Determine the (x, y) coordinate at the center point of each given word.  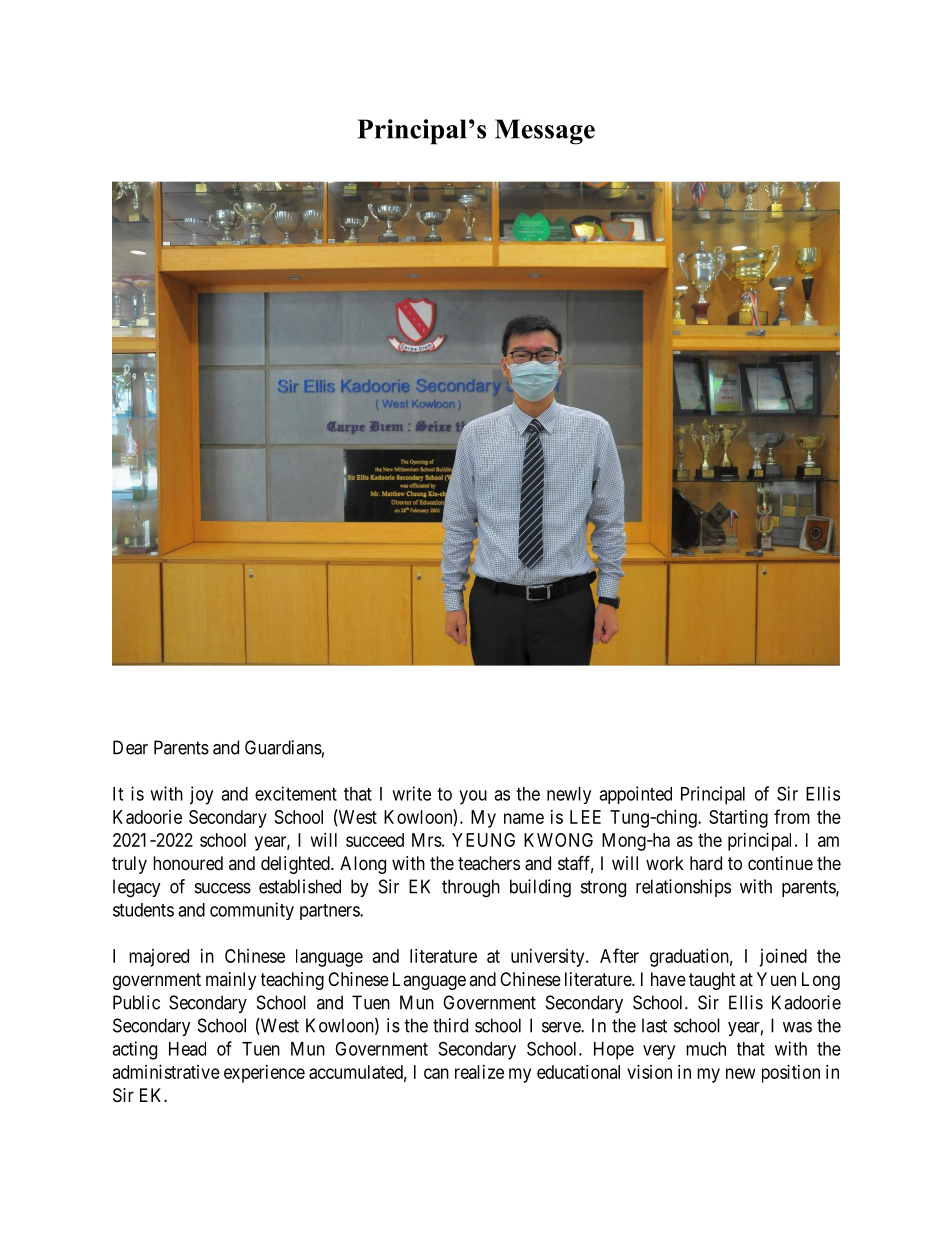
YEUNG (483, 840)
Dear (130, 747)
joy (201, 795)
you (473, 797)
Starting (738, 819)
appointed (635, 795)
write (411, 793)
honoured (188, 863)
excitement (296, 793)
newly (569, 795)
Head (187, 1049)
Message (545, 132)
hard (706, 863)
